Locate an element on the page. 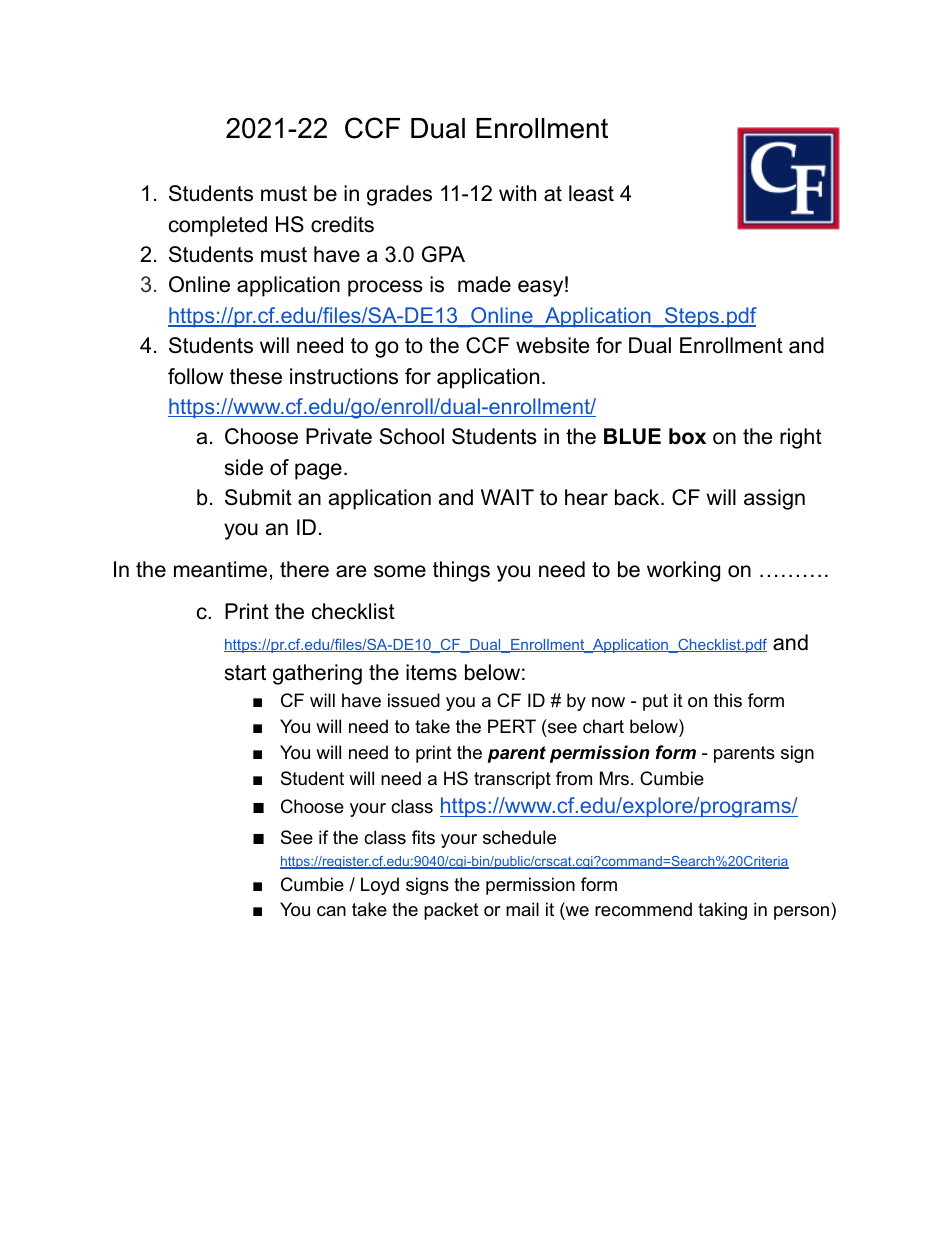 The image size is (952, 1233). Submit is located at coordinates (258, 497).
